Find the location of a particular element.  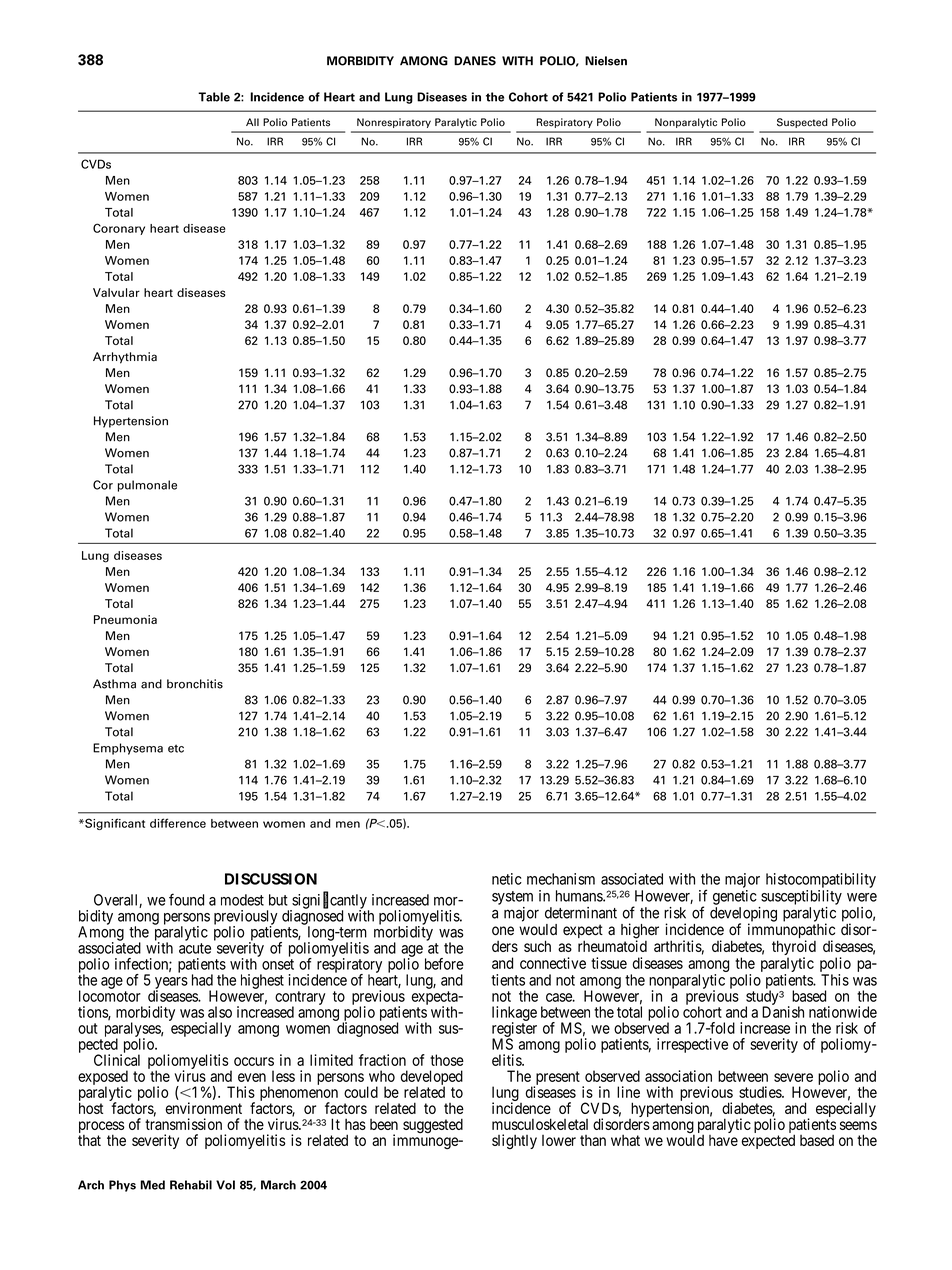

bronchitis is located at coordinates (195, 684).
